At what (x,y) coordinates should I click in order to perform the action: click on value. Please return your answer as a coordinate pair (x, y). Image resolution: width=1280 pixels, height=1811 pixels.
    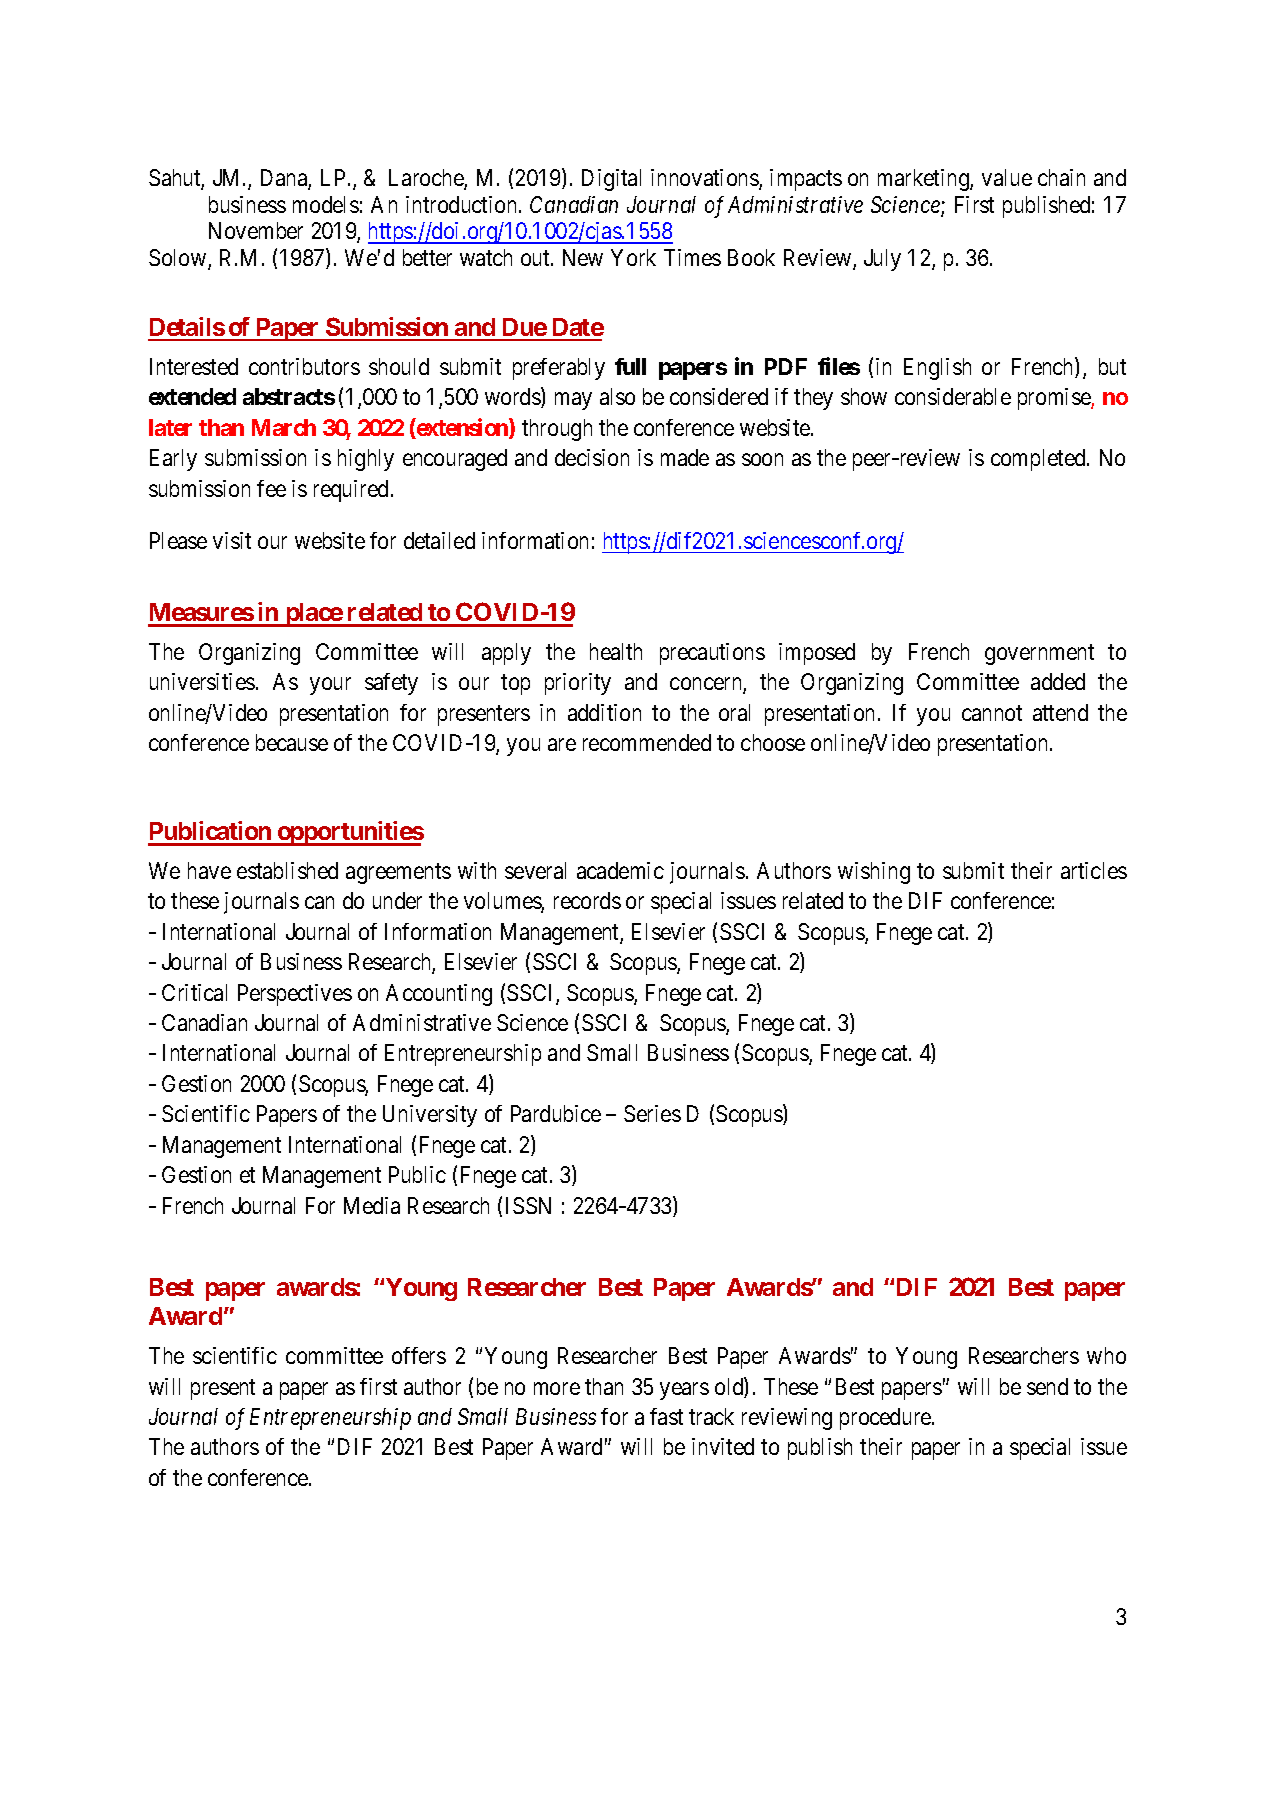
    Looking at the image, I should click on (1007, 177).
